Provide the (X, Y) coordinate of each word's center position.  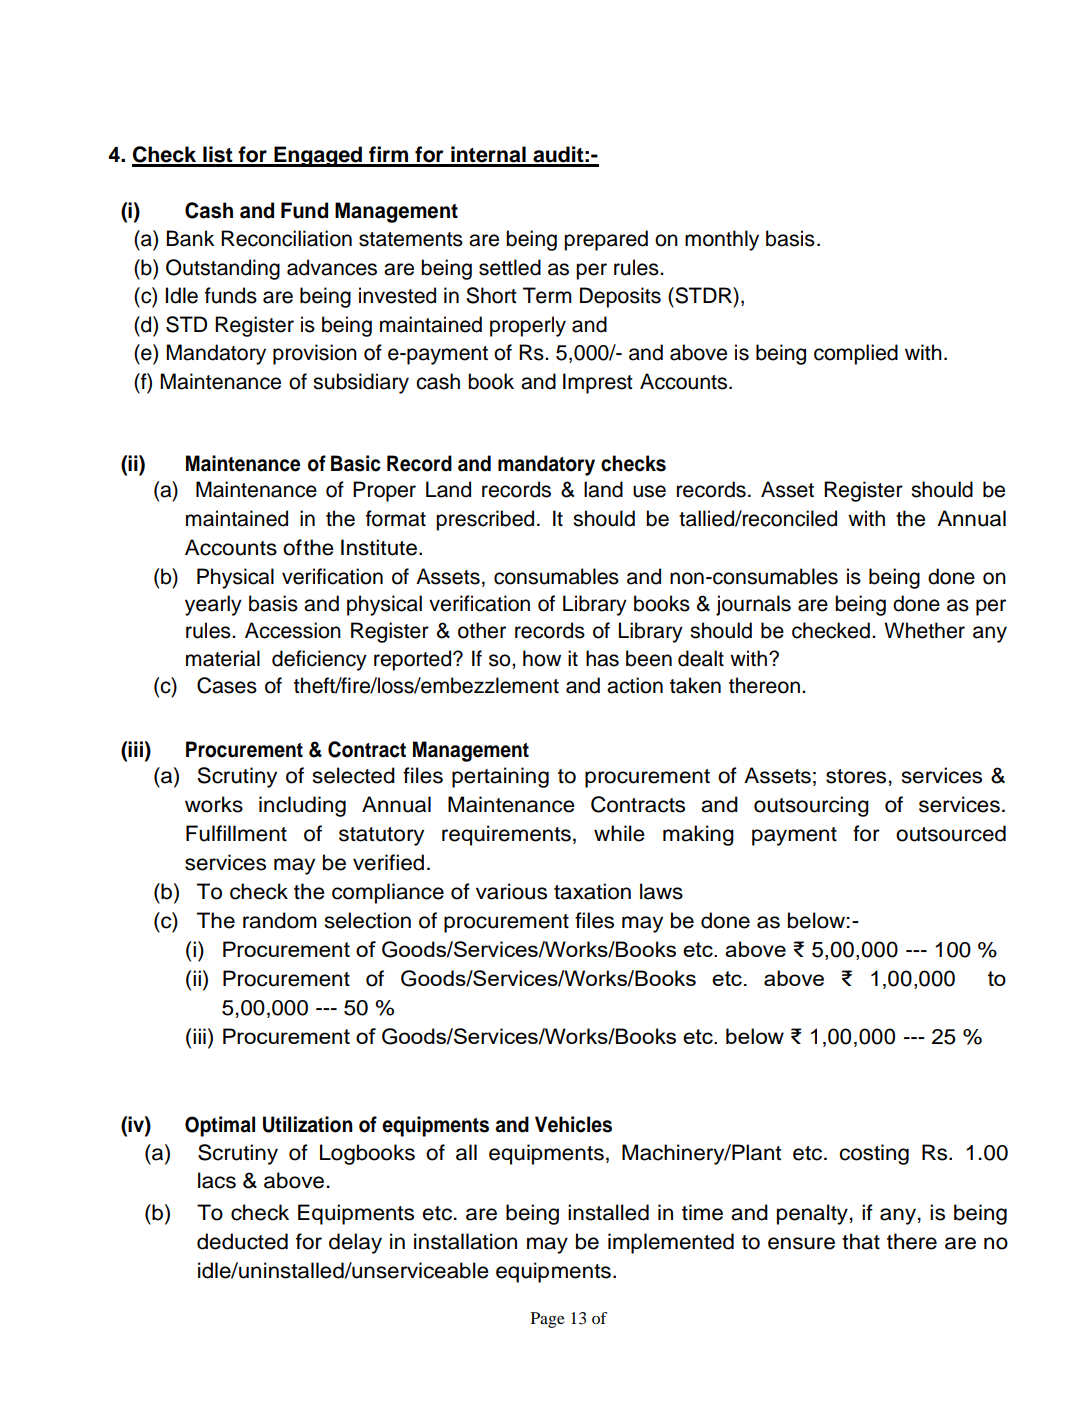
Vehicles (573, 1124)
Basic (356, 463)
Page (548, 1320)
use (649, 491)
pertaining (500, 777)
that (861, 1241)
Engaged (318, 156)
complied (856, 354)
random (280, 920)
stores (856, 776)
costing (874, 1154)
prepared (606, 240)
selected (353, 775)
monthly (722, 240)
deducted (242, 1241)
